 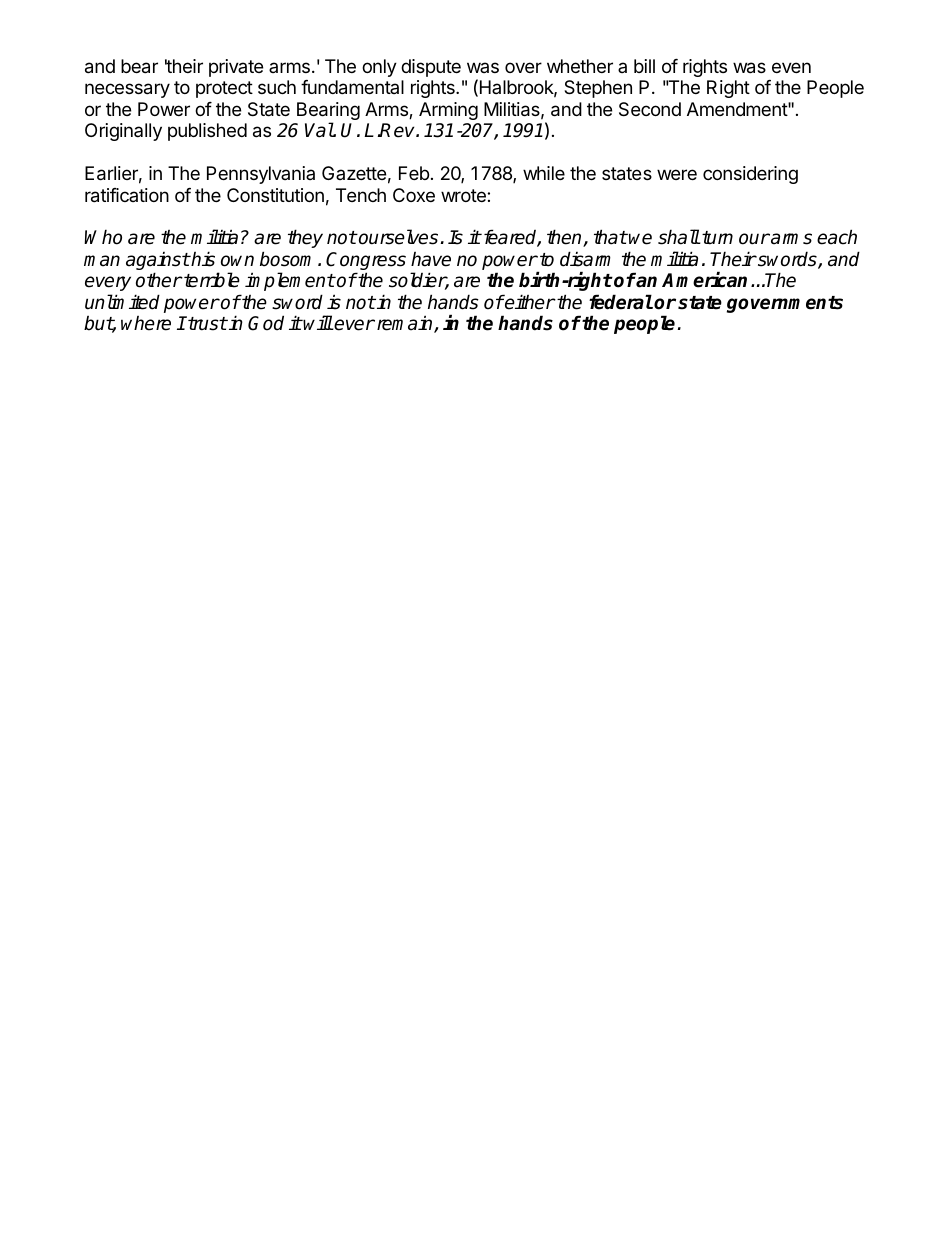 I want to click on published, so click(x=207, y=132).
